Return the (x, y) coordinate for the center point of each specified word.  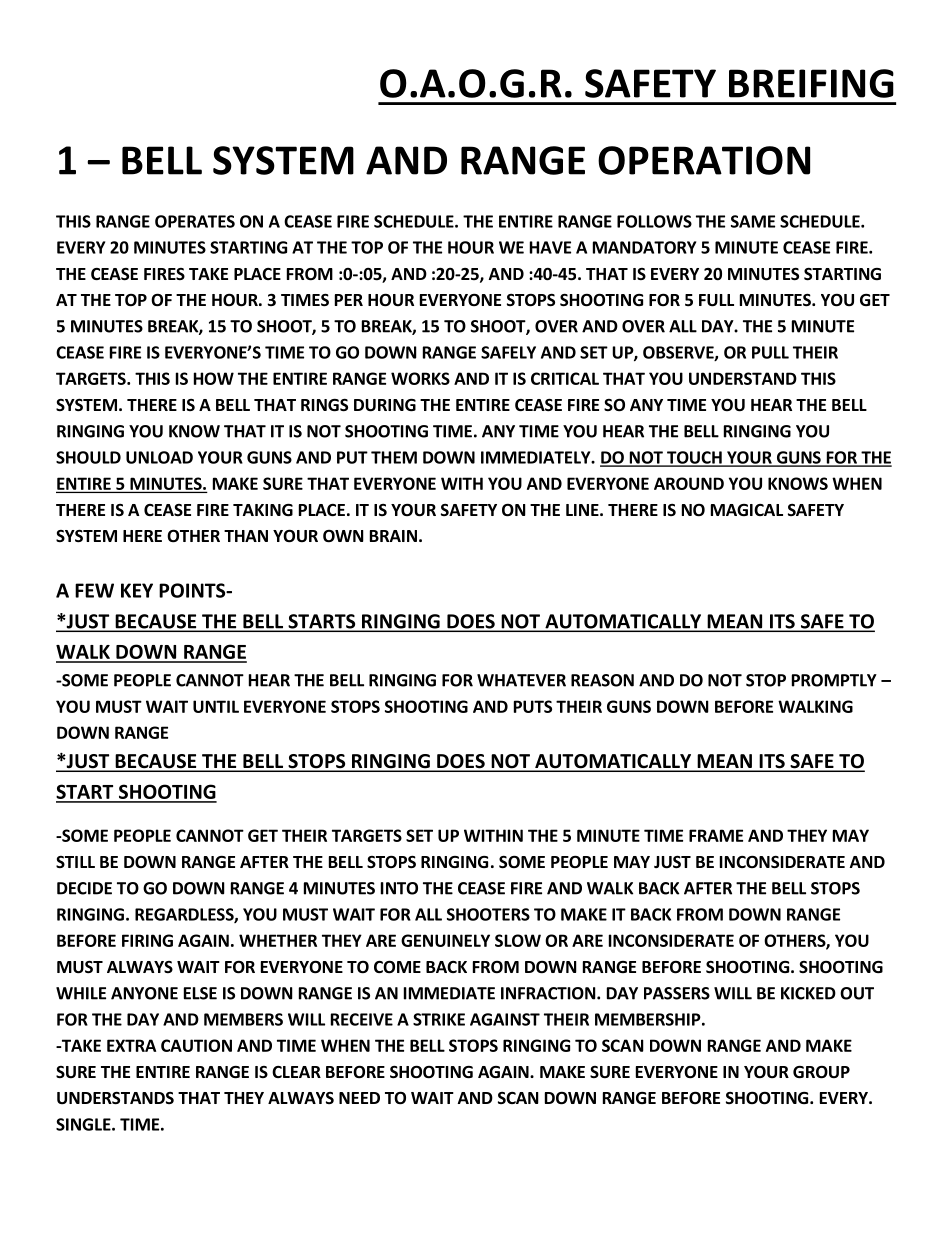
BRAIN (393, 536)
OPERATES (195, 221)
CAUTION (196, 1045)
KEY (137, 590)
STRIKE (439, 1019)
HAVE (550, 247)
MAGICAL (747, 510)
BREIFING (811, 83)
